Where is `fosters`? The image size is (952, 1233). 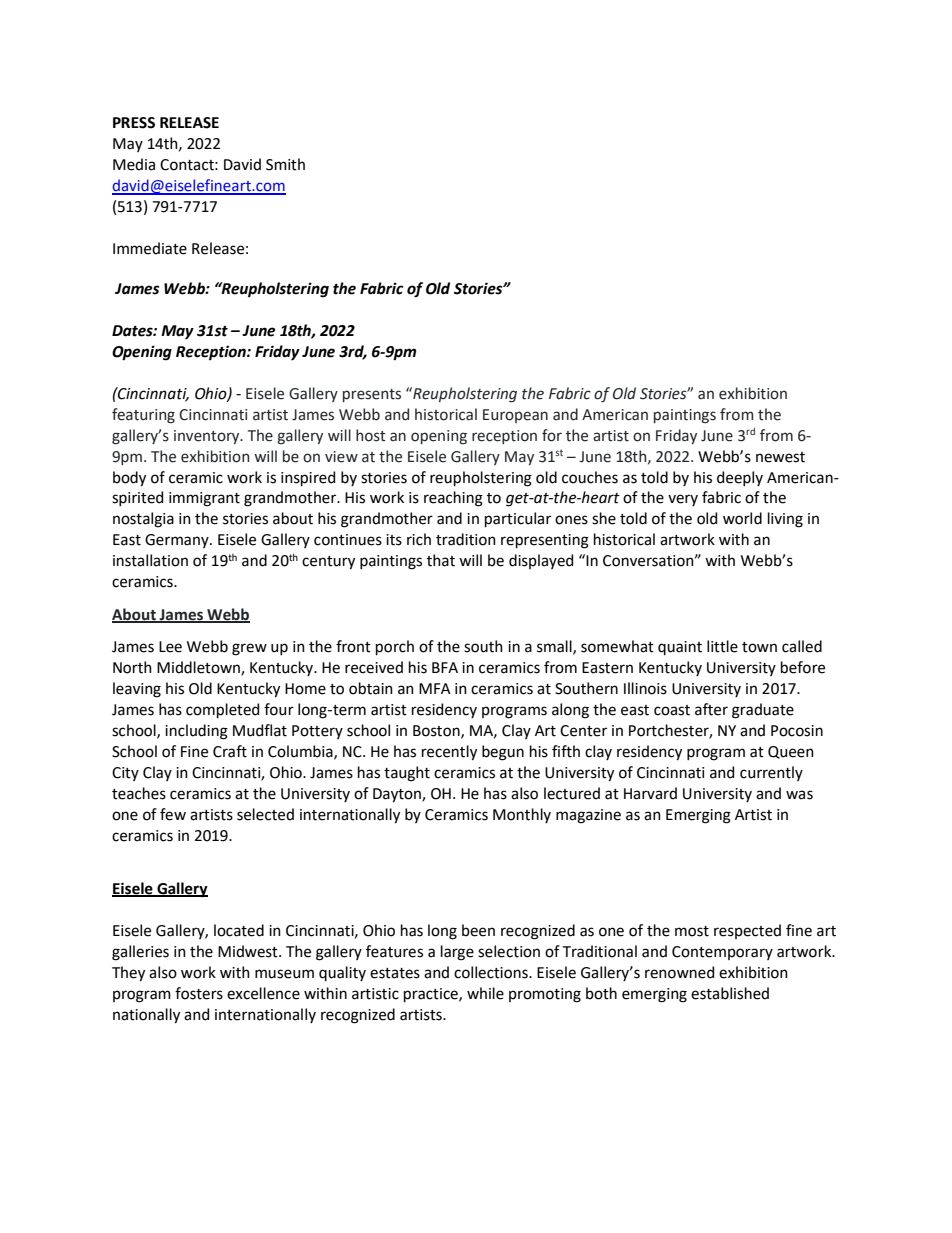 fosters is located at coordinates (199, 993).
